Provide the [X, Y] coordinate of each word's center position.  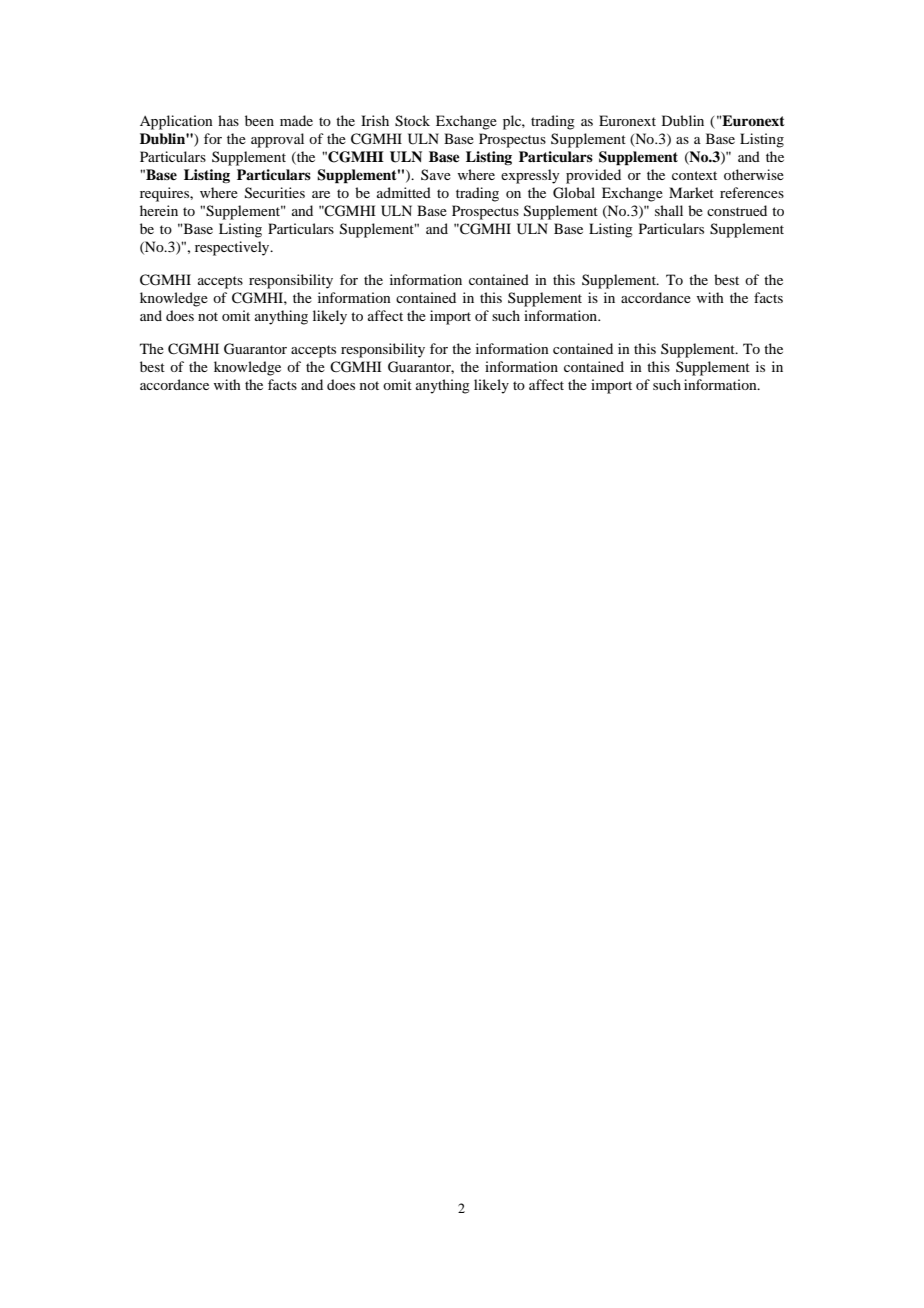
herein [159, 210]
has [228, 120]
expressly [530, 176]
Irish [375, 120]
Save [436, 174]
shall [669, 210]
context [694, 175]
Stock [412, 121]
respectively [233, 248]
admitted [404, 192]
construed [737, 210]
